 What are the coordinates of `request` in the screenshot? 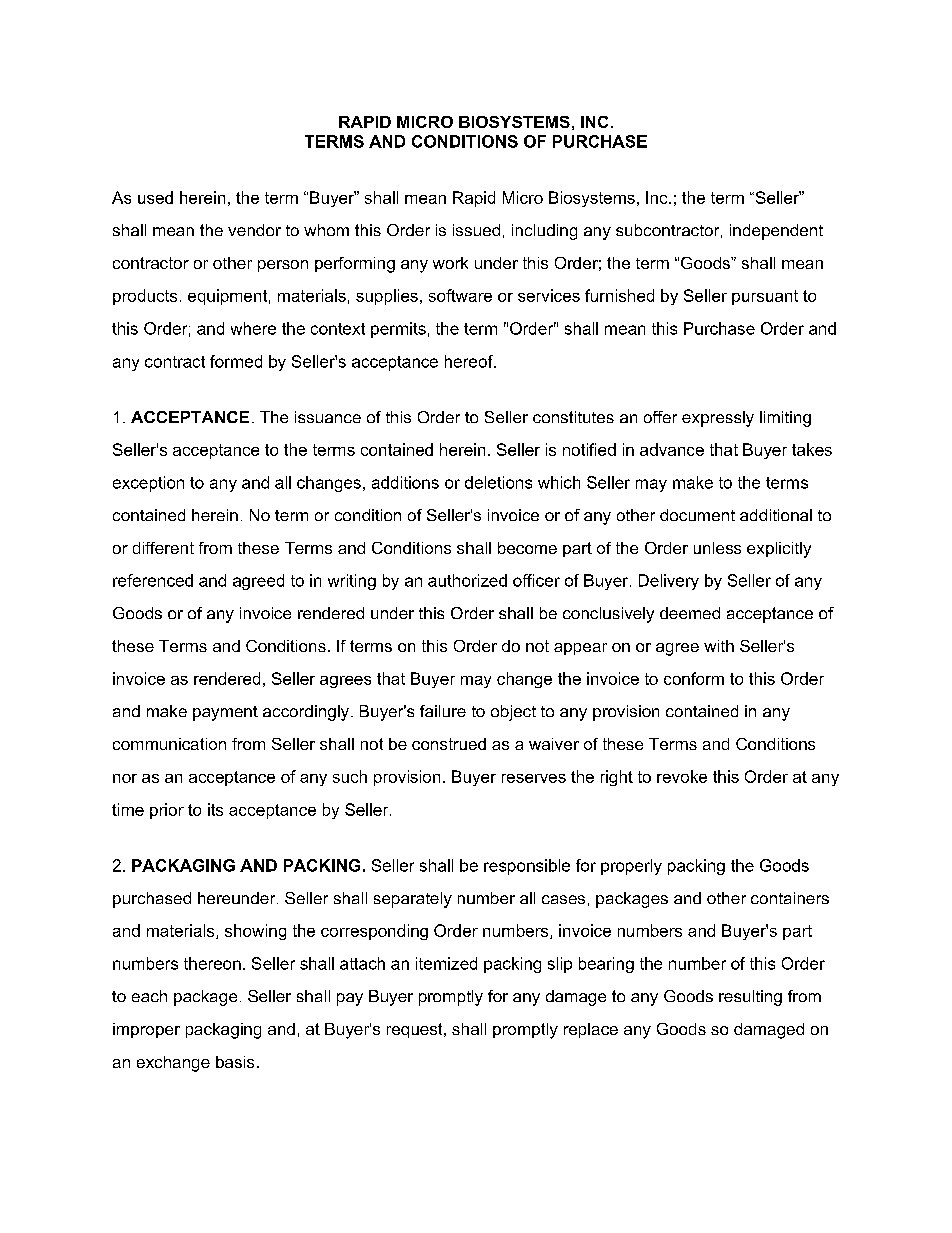 It's located at (416, 1030).
